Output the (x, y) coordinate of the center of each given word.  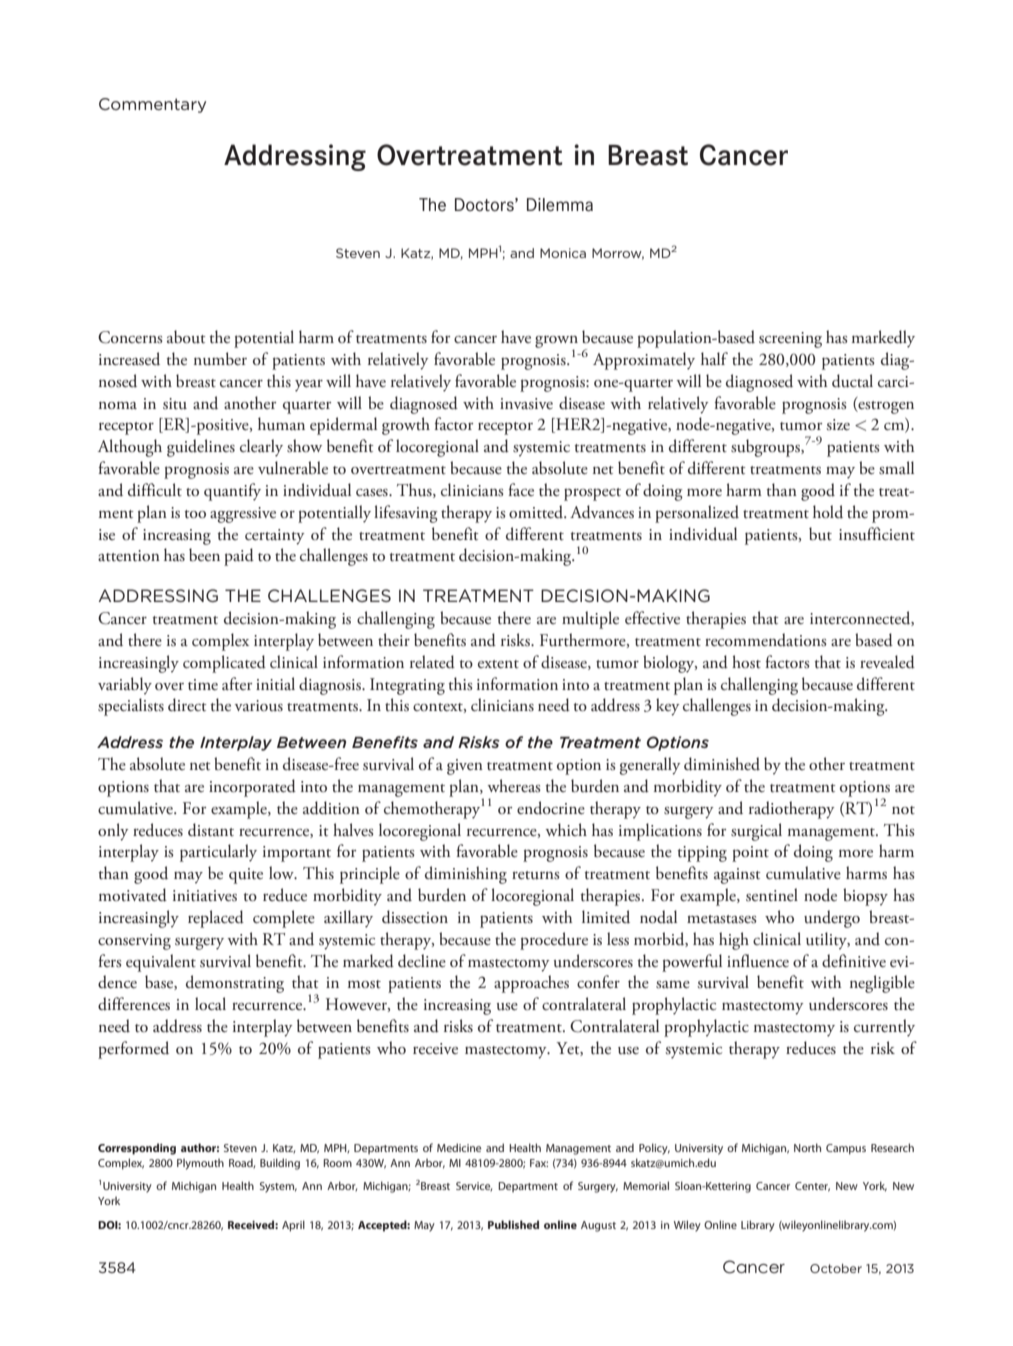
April (293, 1226)
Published (513, 1224)
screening (790, 340)
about (186, 337)
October (836, 1268)
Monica (563, 253)
